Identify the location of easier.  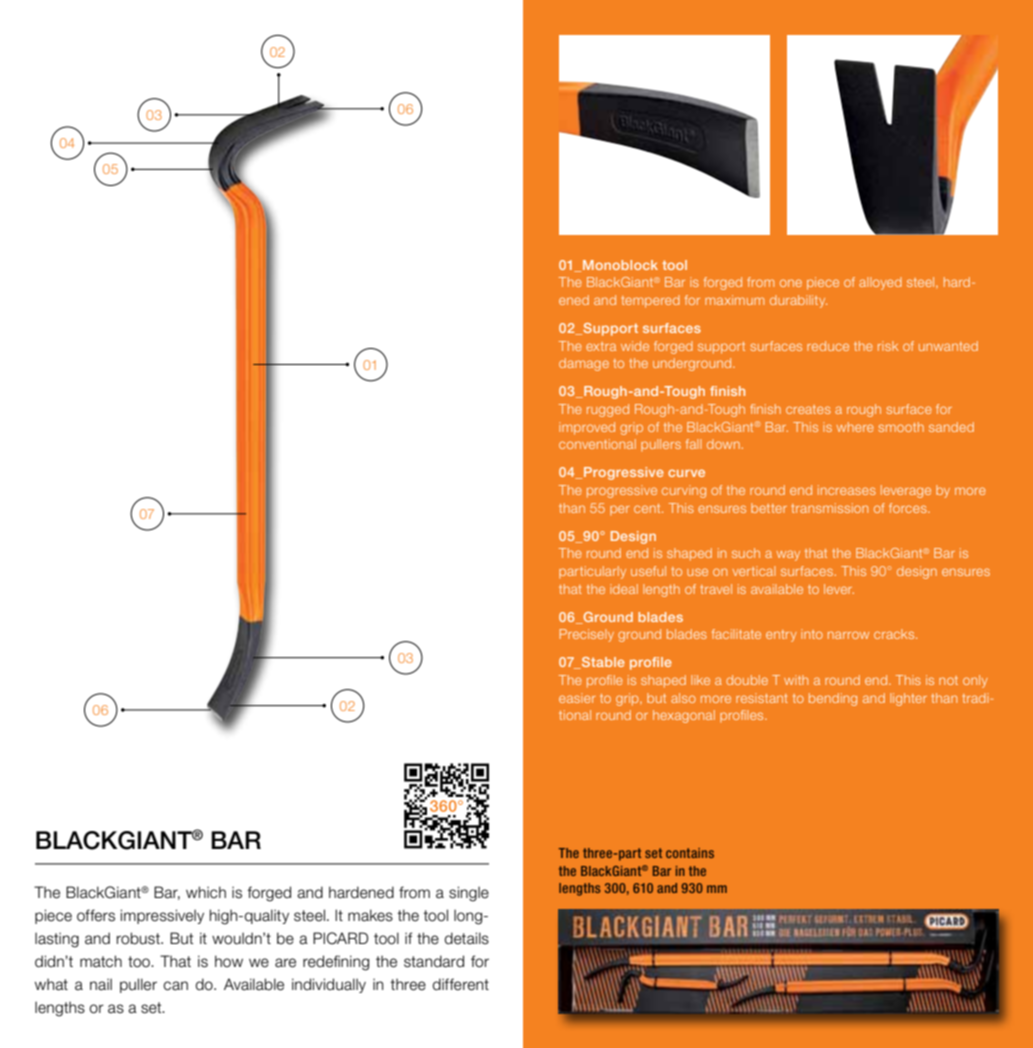
(577, 698).
